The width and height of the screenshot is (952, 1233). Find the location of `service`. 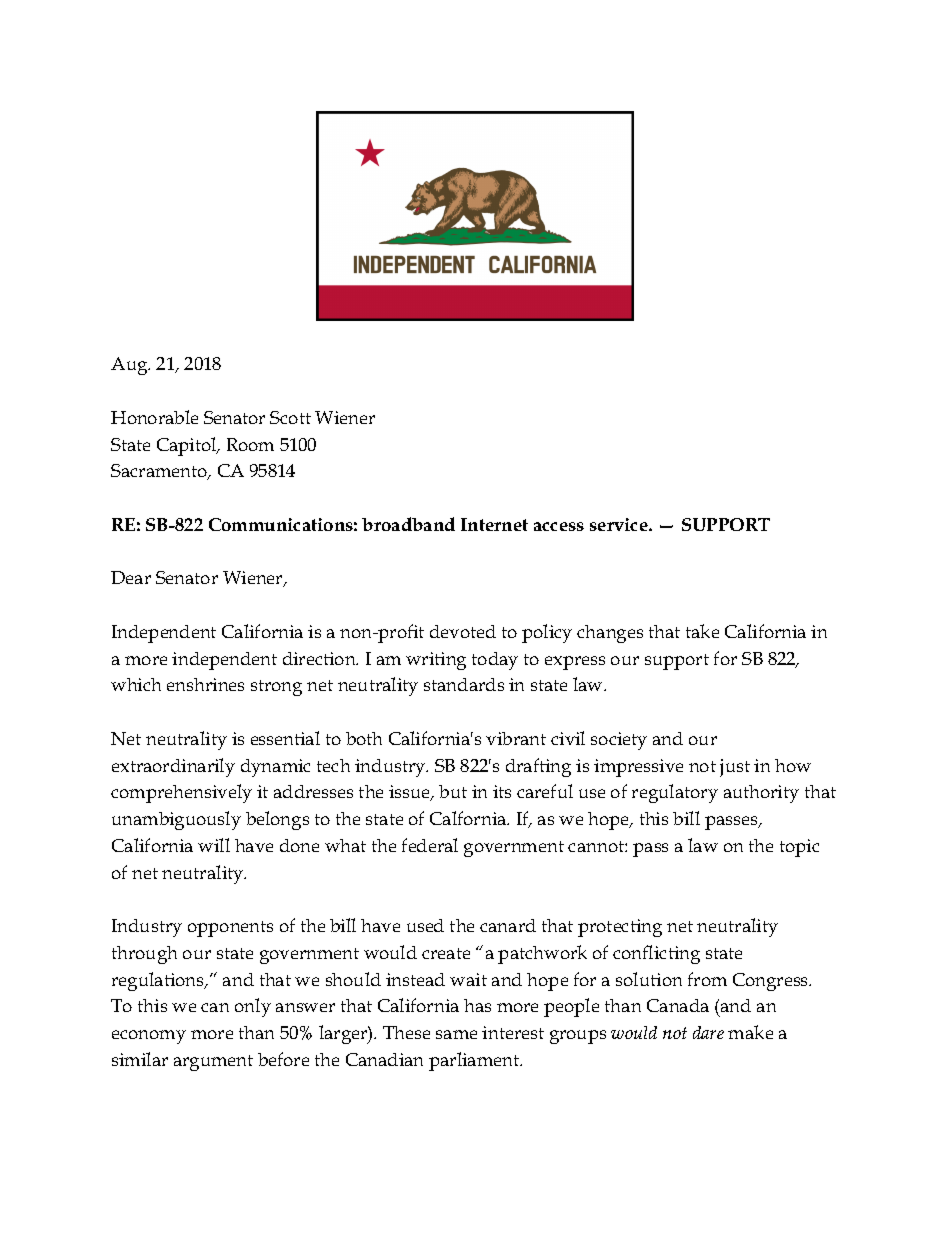

service is located at coordinates (620, 524).
